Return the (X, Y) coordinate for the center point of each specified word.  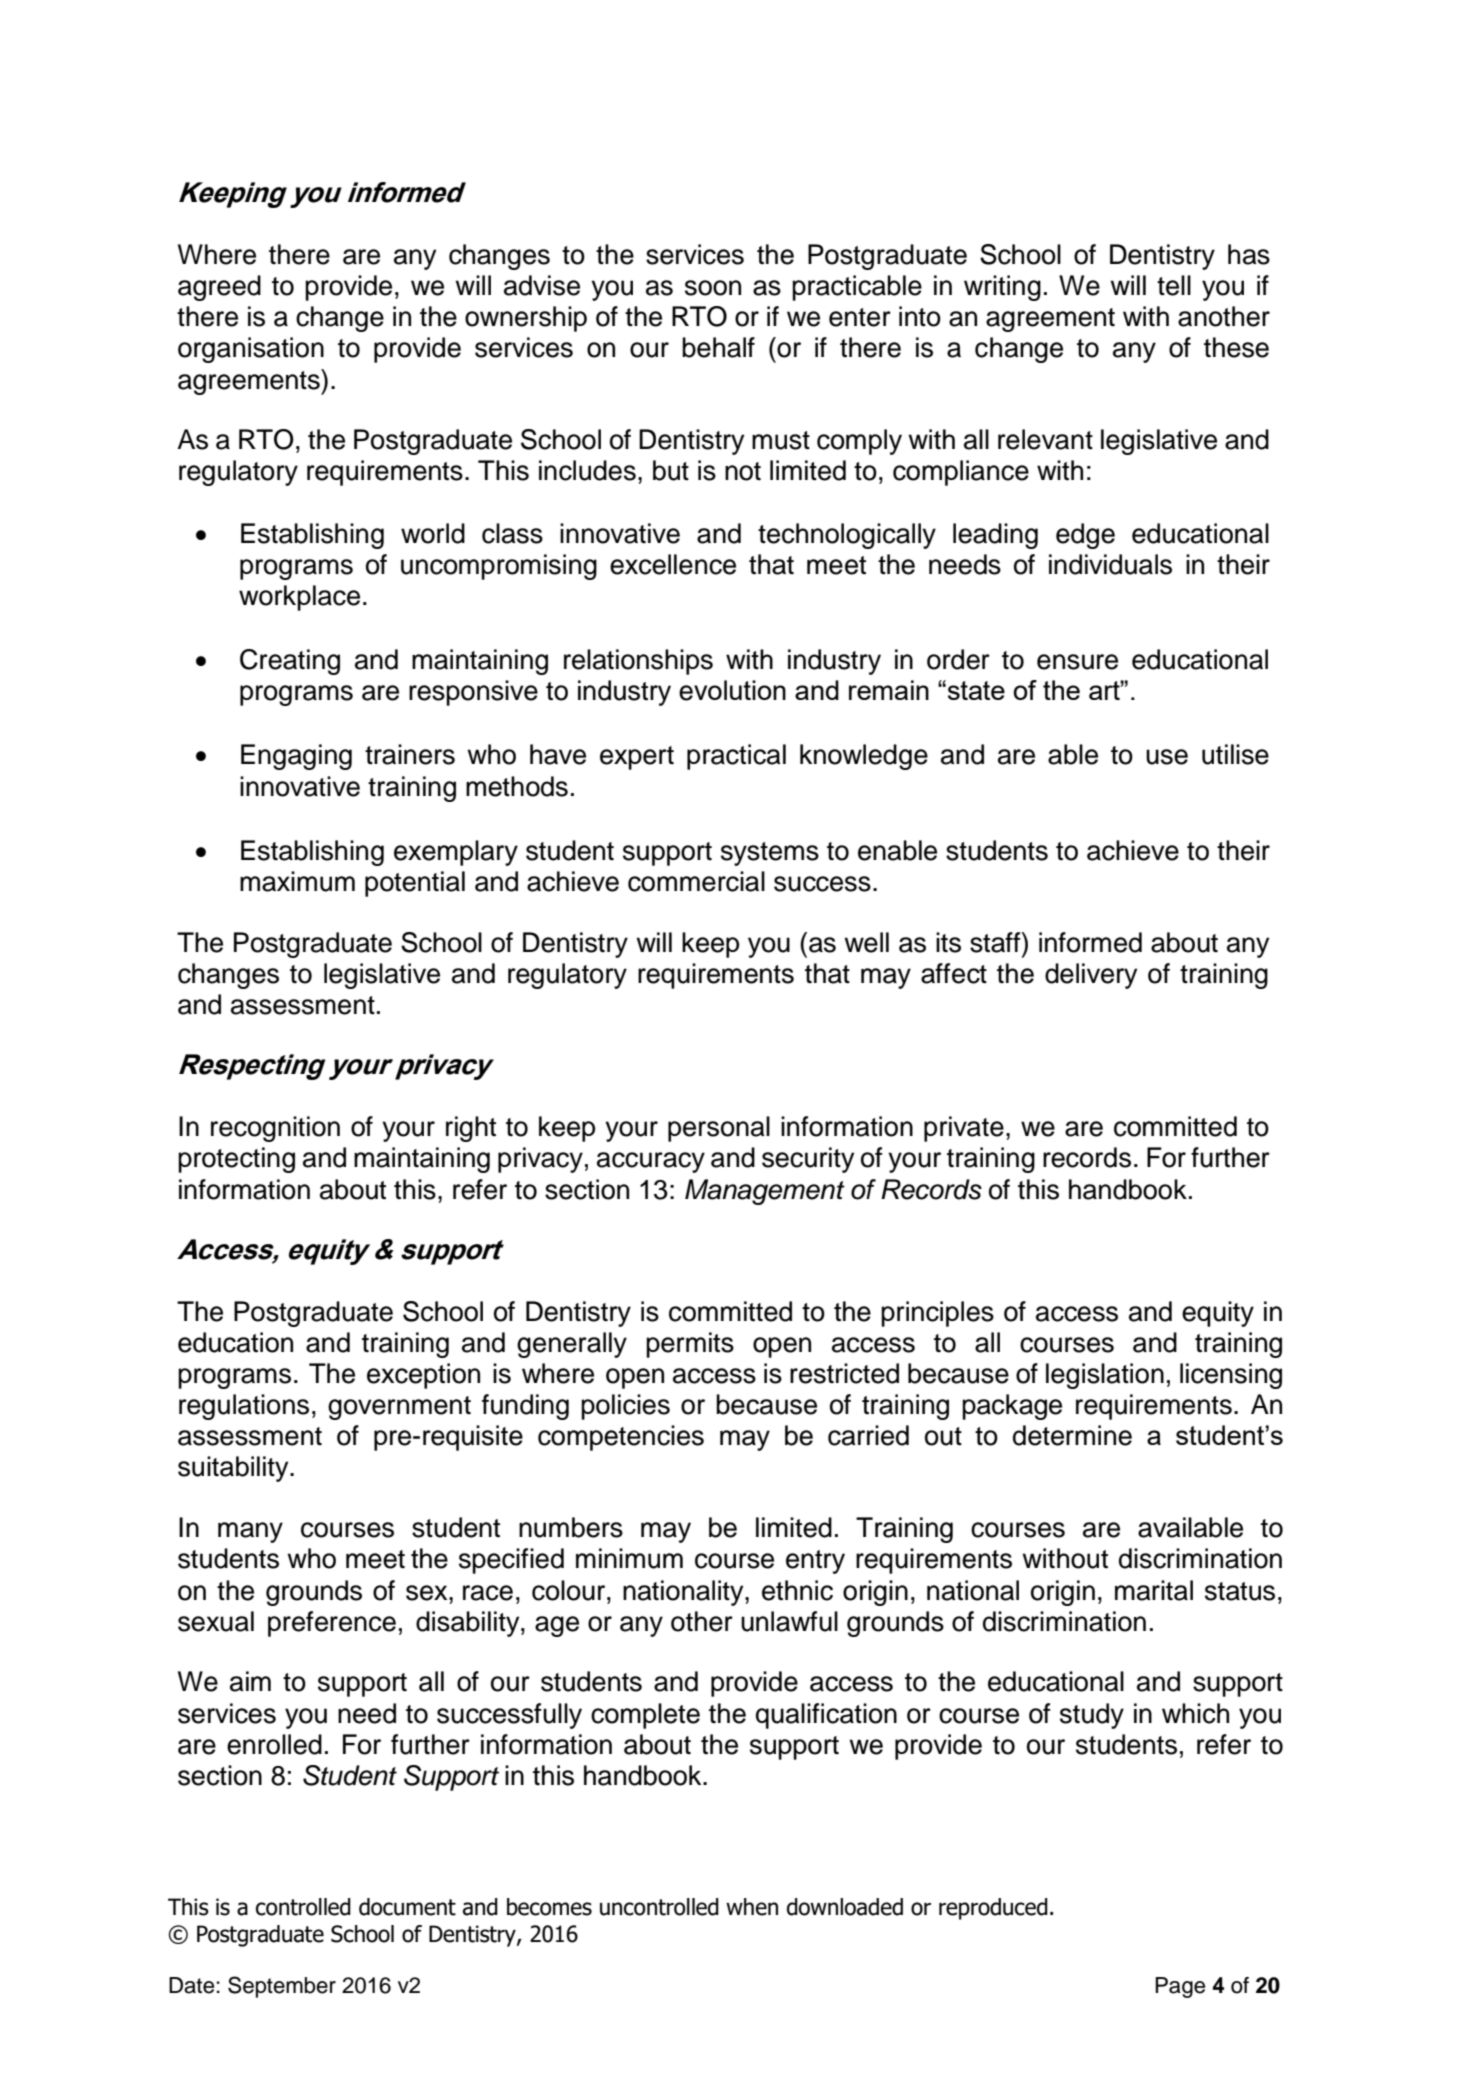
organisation (251, 350)
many (250, 1532)
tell (1174, 285)
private (964, 1129)
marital (1154, 1590)
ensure (1077, 662)
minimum (629, 1558)
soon (713, 288)
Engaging (296, 757)
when (752, 1907)
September (282, 1987)
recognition (275, 1129)
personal (719, 1129)
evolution (732, 690)
